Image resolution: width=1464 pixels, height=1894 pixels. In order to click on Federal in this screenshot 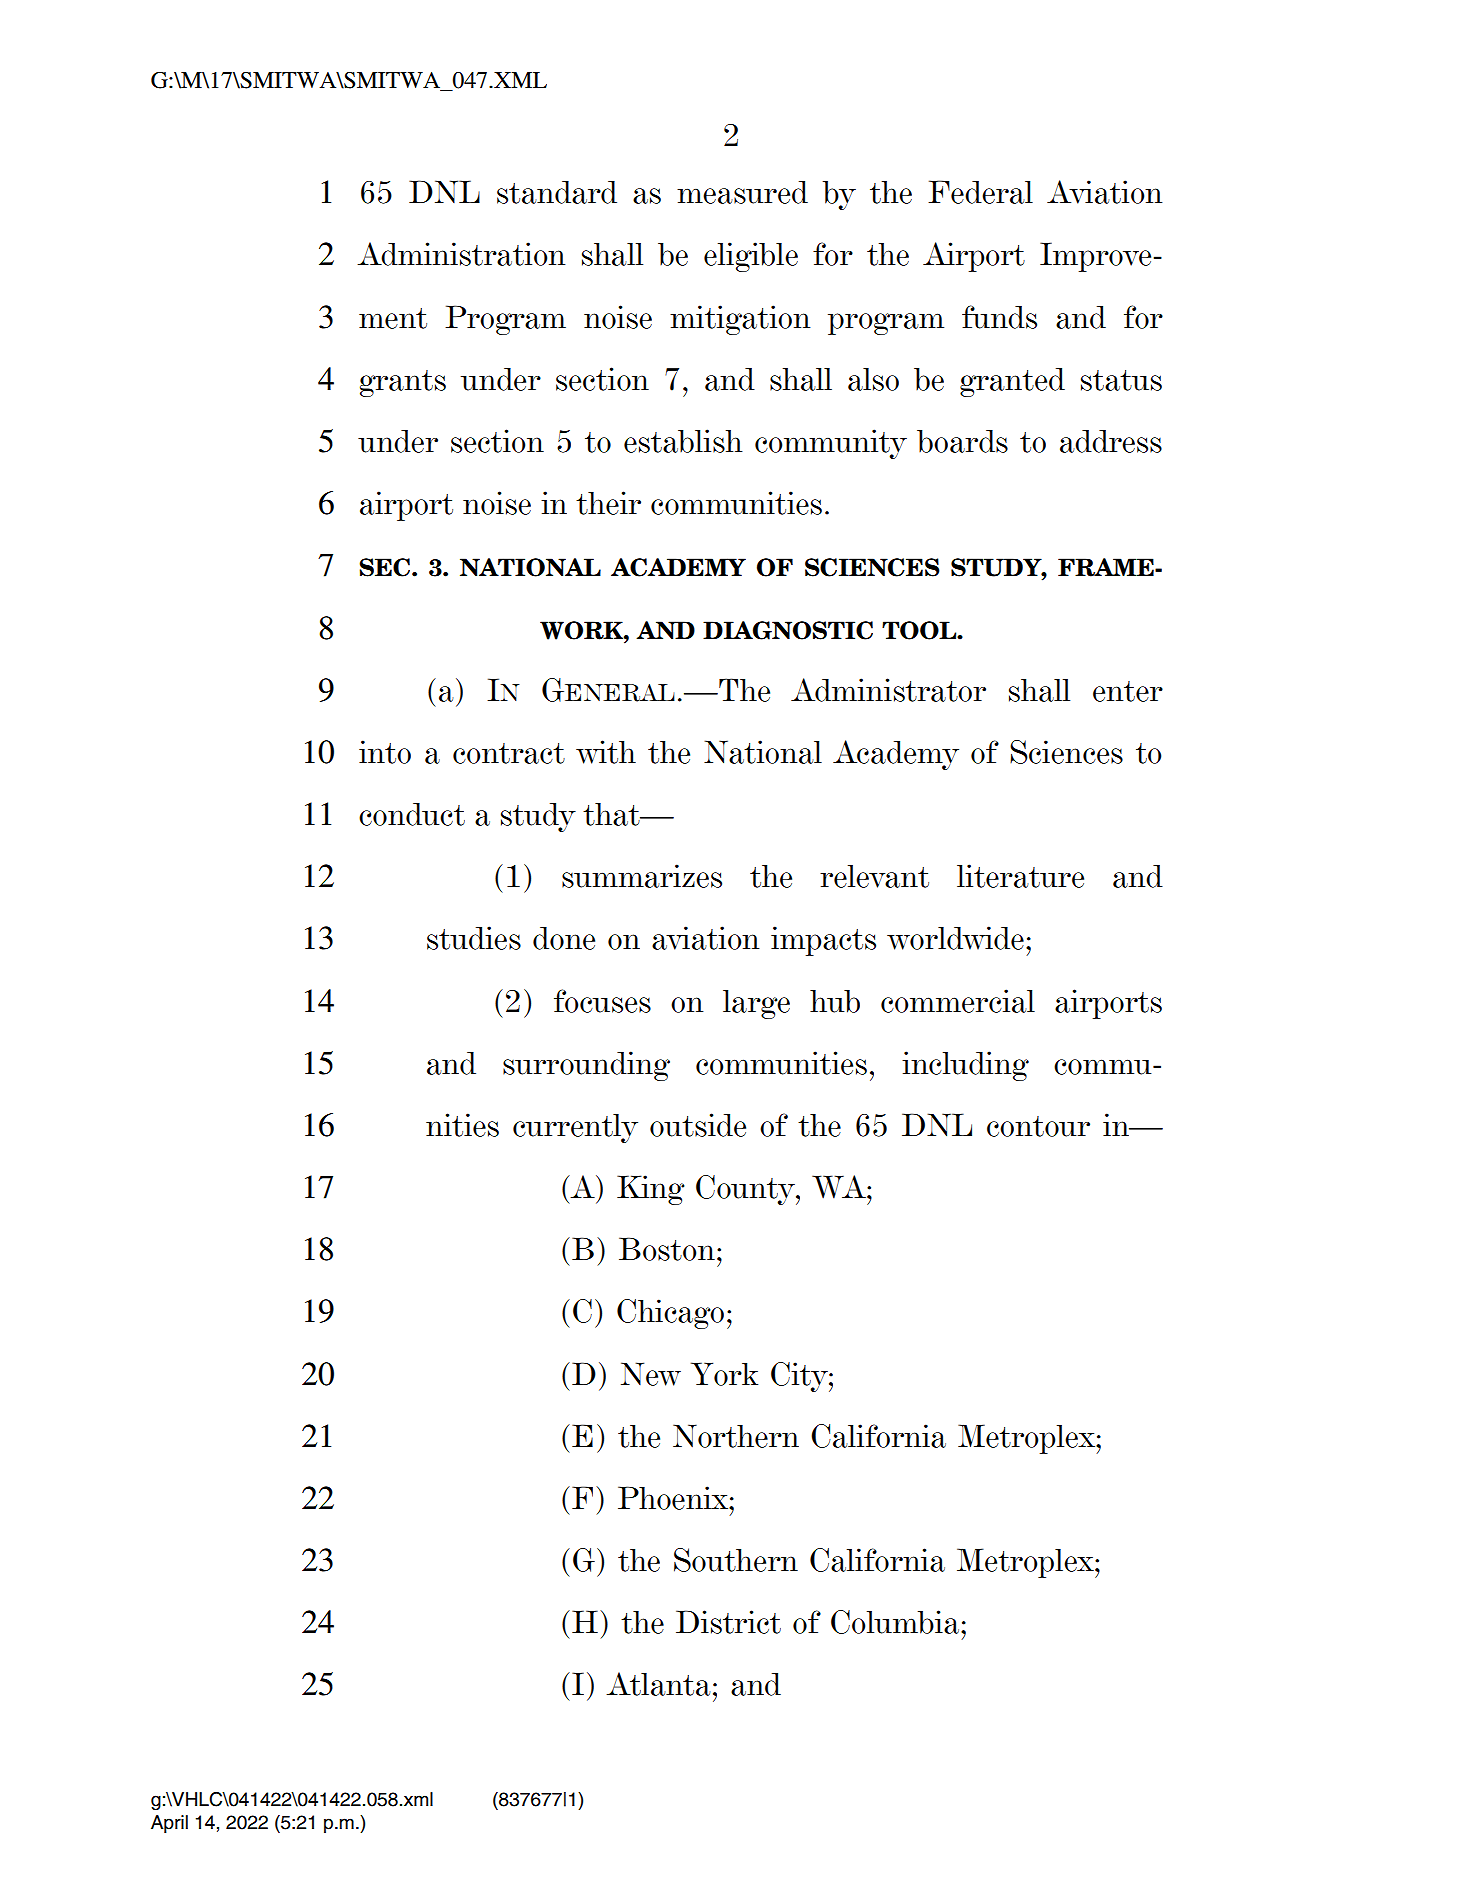, I will do `click(980, 192)`.
